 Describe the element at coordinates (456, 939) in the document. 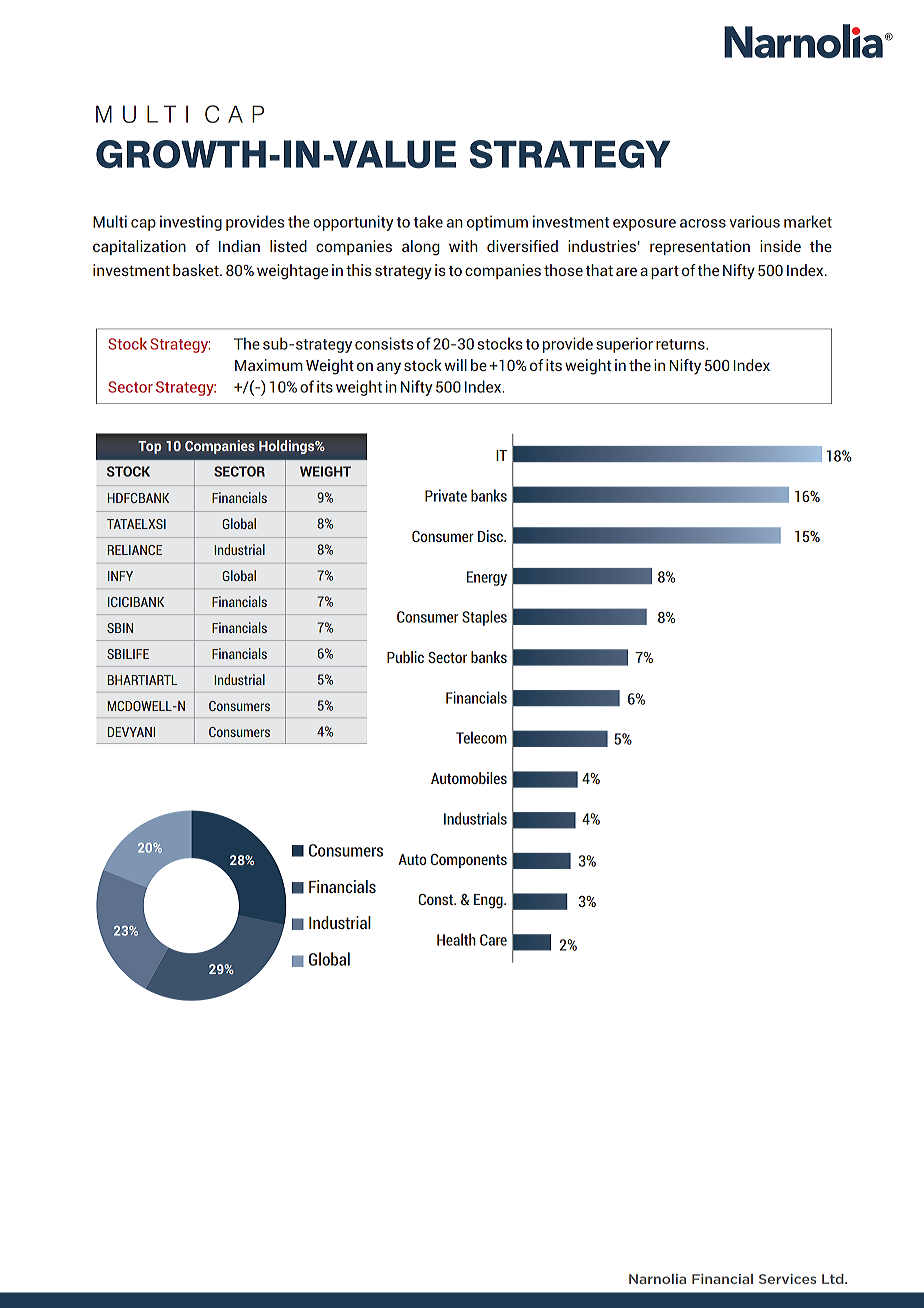

I see `Health` at that location.
